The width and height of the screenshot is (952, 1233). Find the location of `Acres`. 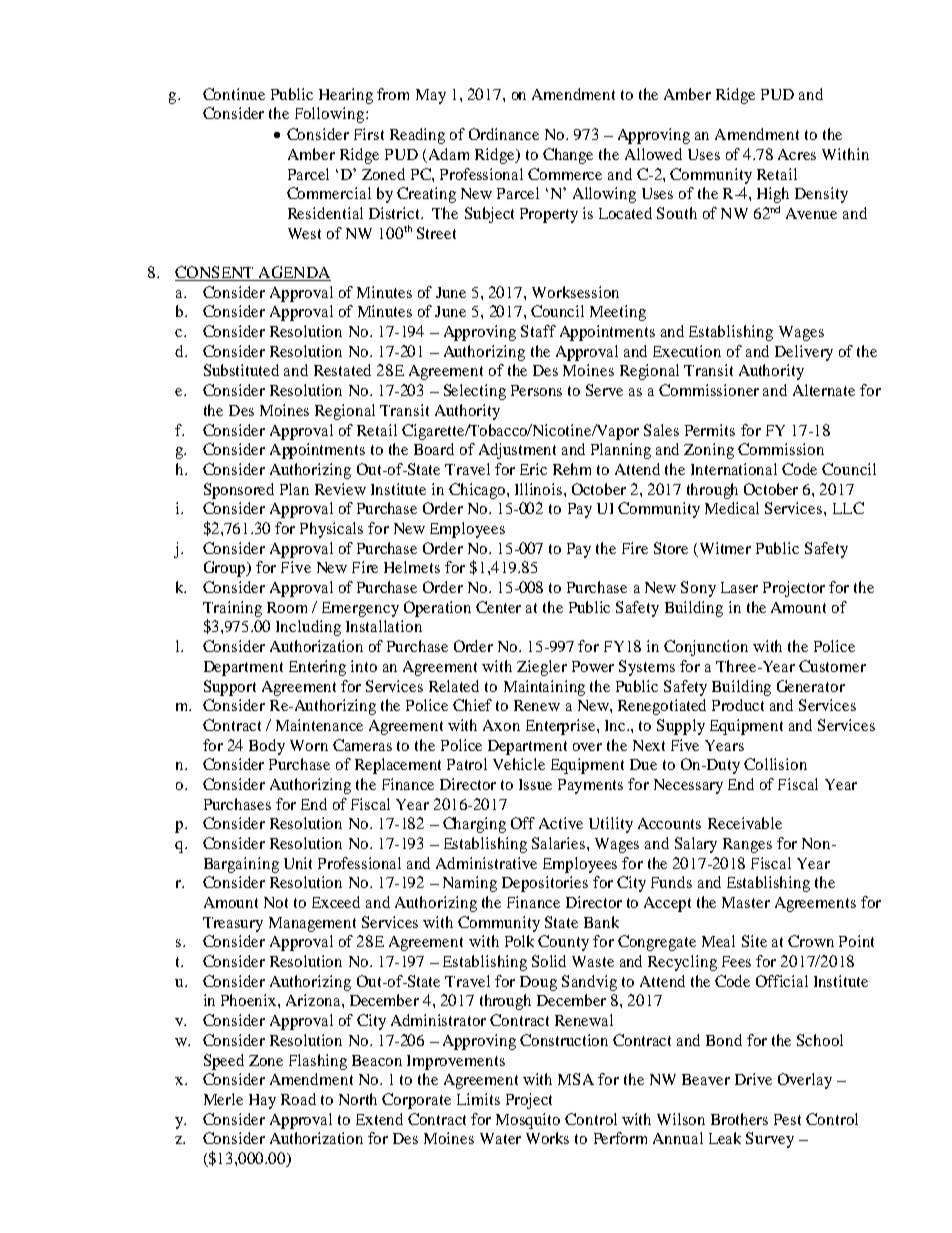

Acres is located at coordinates (797, 154).
